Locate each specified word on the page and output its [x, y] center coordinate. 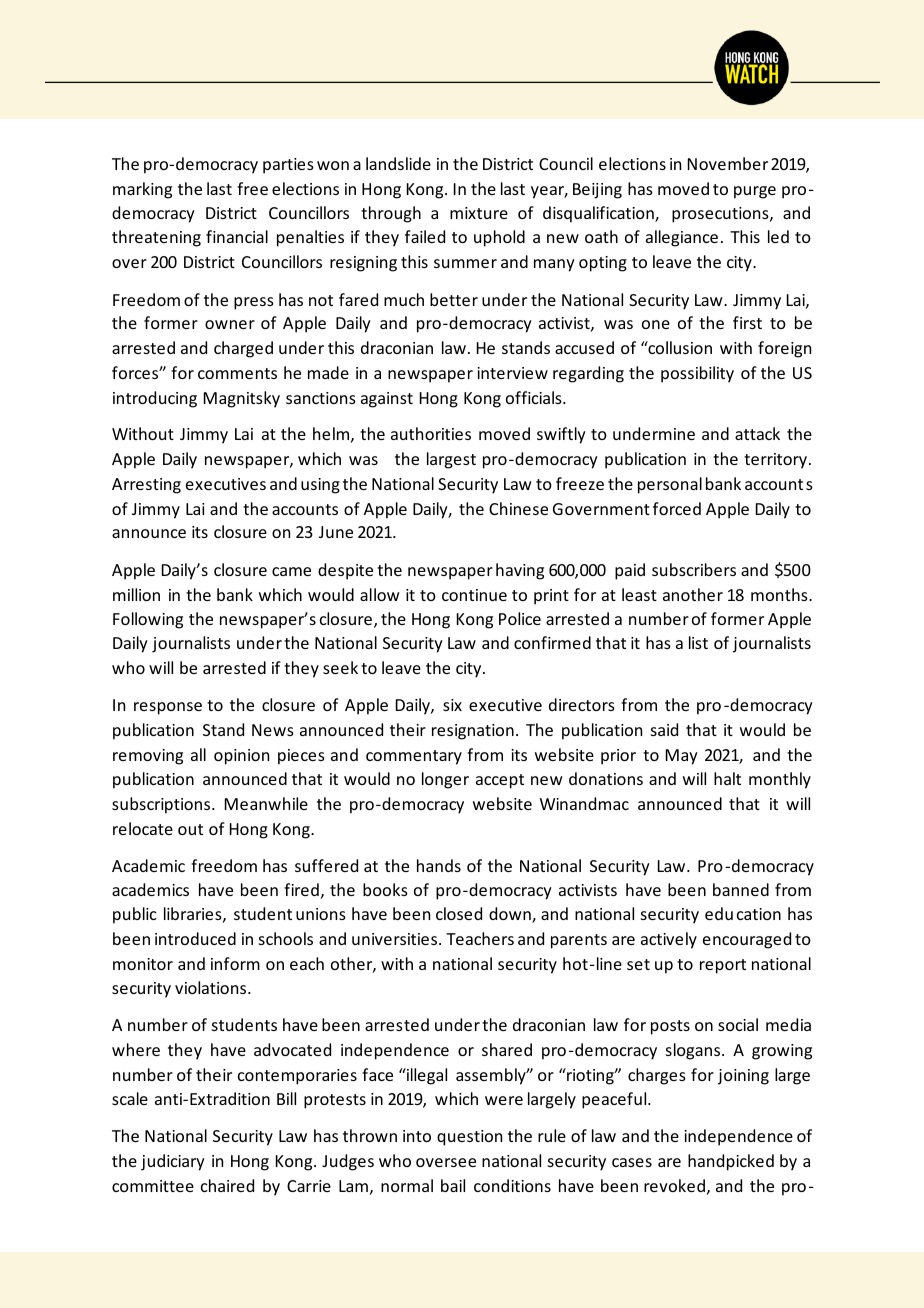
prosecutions [721, 215]
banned [741, 889]
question [469, 1138]
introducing [155, 399]
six [452, 705]
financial [237, 236]
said [664, 729]
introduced [195, 938]
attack [757, 433]
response [168, 708]
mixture [479, 213]
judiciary [173, 1162]
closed [459, 913]
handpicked [731, 1162]
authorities [431, 433]
